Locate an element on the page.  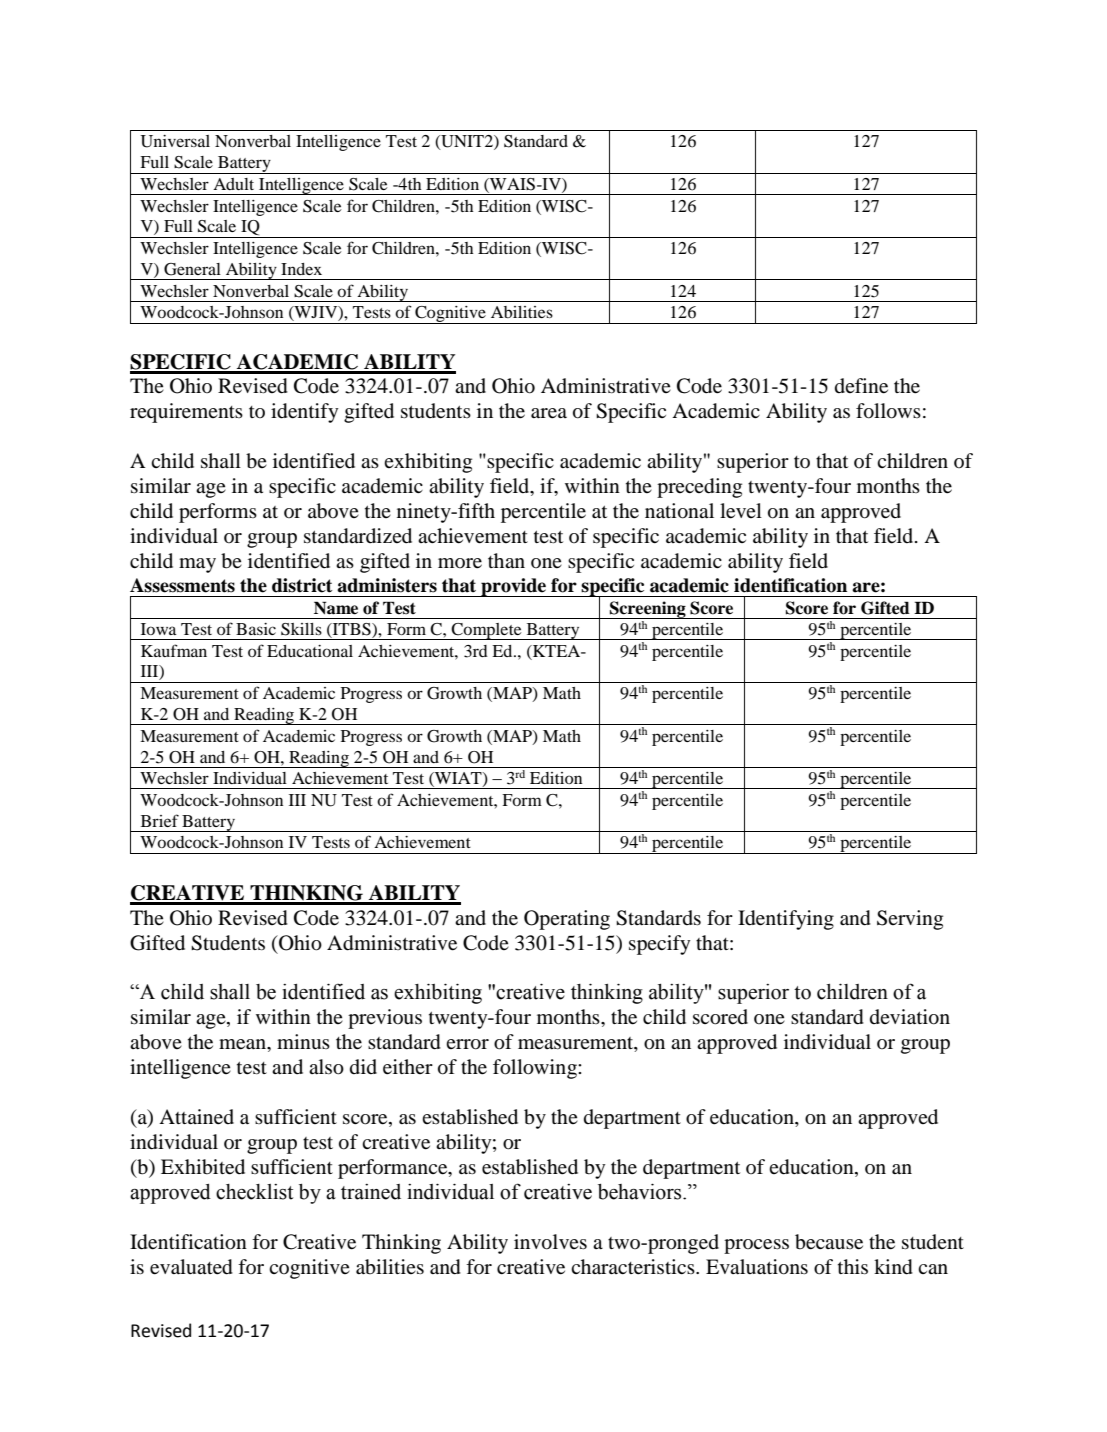
Operating is located at coordinates (567, 920).
